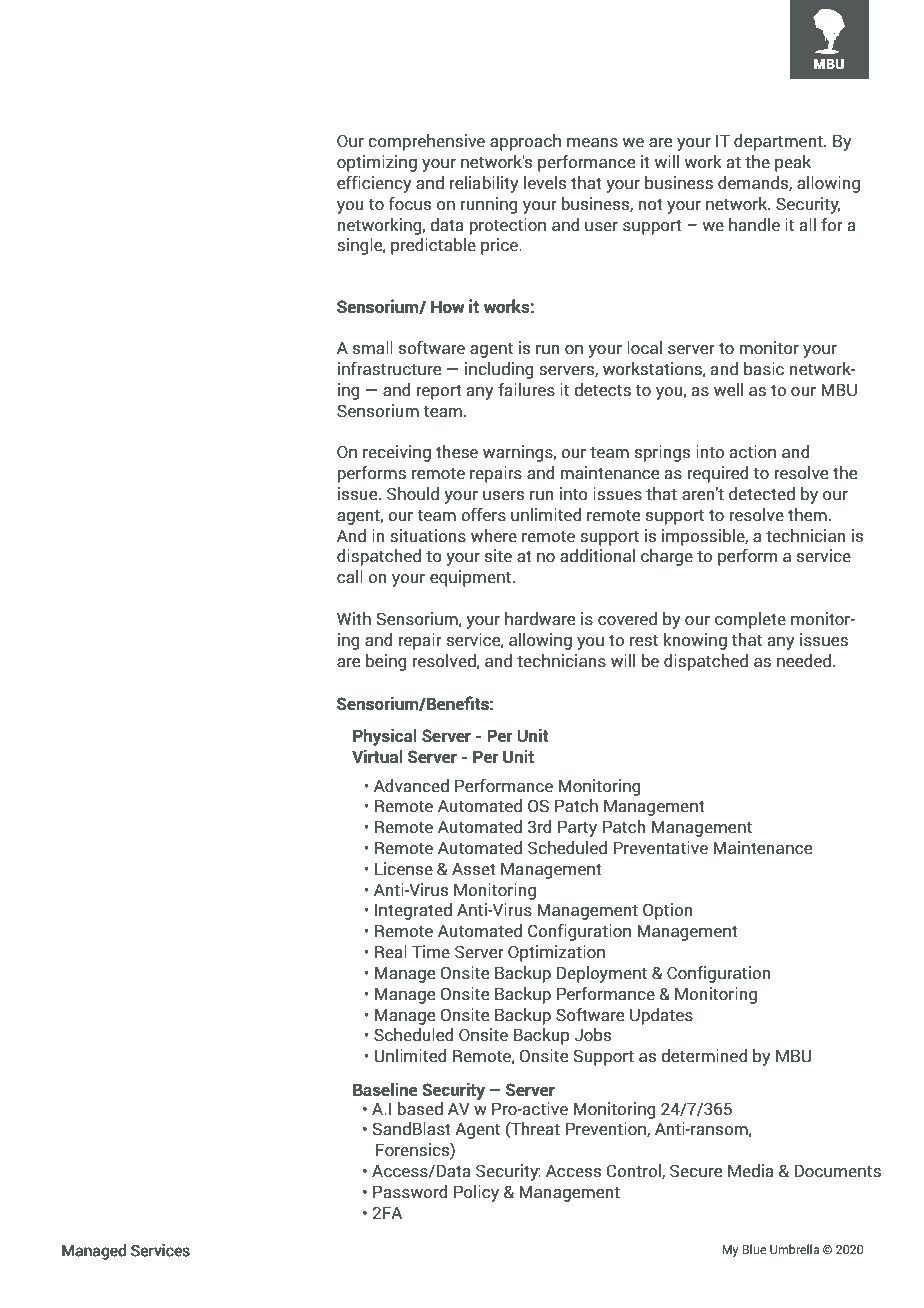 This screenshot has width=924, height=1308. Describe the element at coordinates (592, 143) in the screenshot. I see `means` at that location.
